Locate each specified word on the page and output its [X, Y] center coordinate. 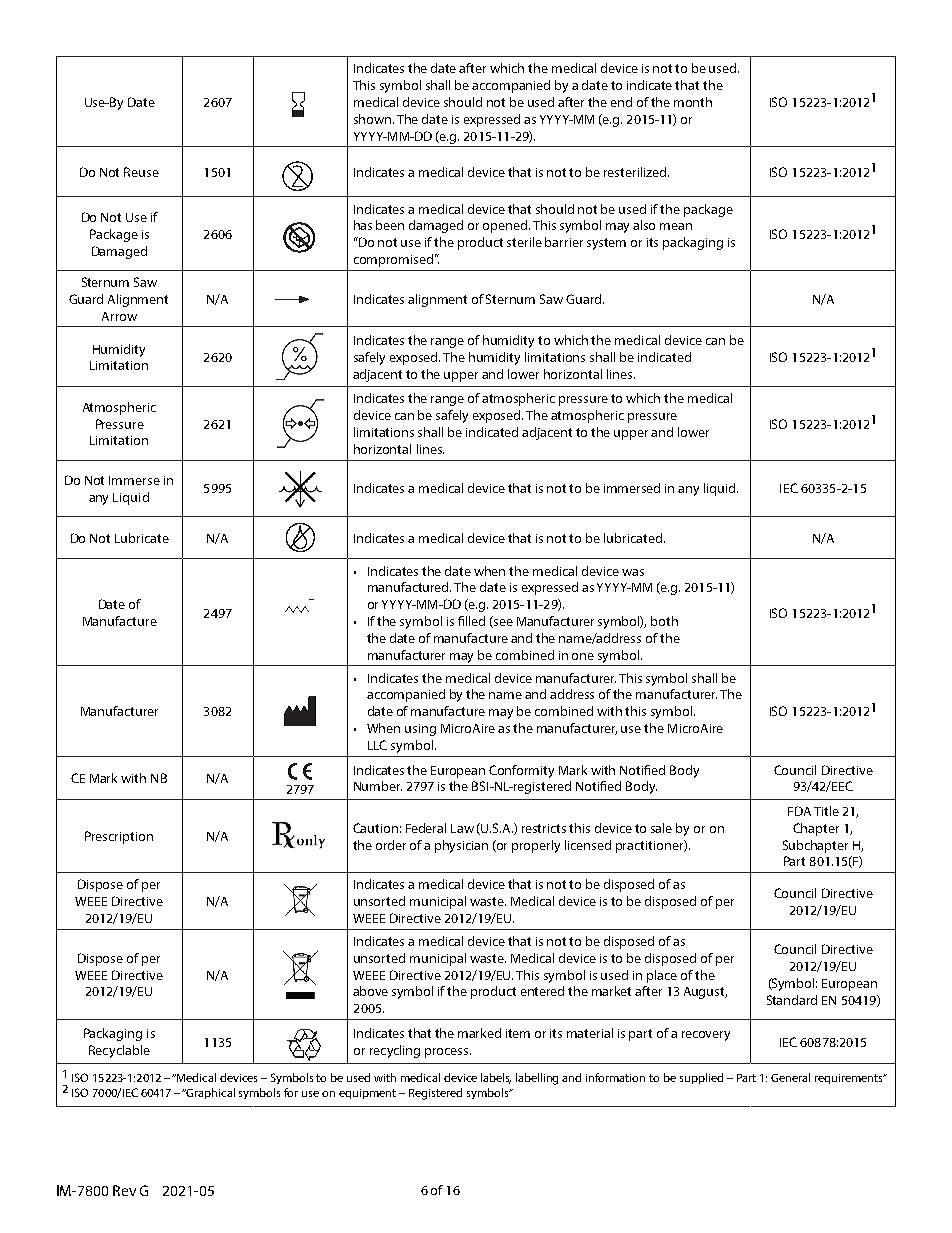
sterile [524, 242]
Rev [124, 1190]
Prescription [119, 837]
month [693, 102]
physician [461, 846]
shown [374, 119]
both [664, 621]
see [502, 623]
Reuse [141, 172]
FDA [799, 811]
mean [676, 226]
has [363, 225]
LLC [377, 745]
